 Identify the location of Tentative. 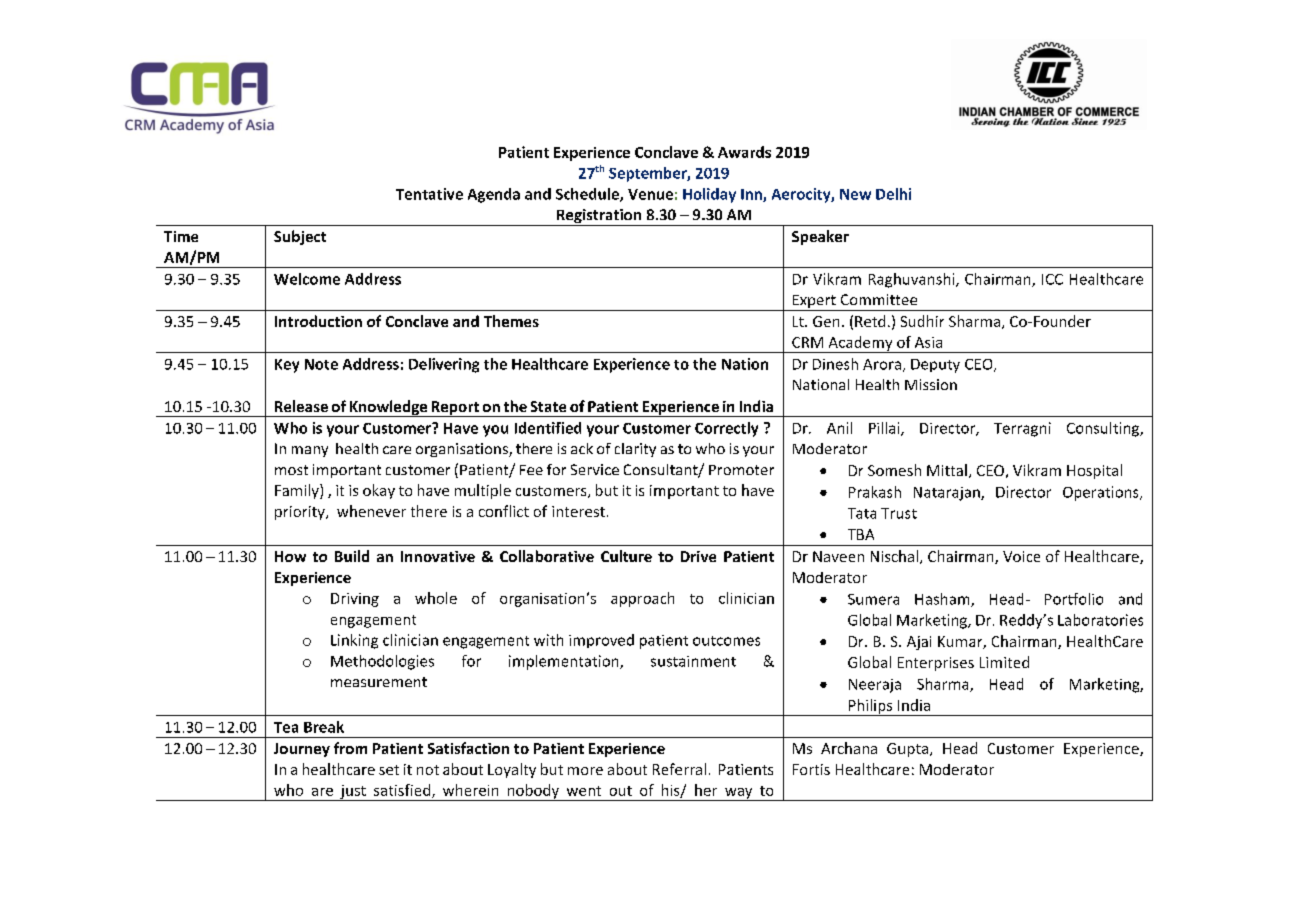
(429, 194).
